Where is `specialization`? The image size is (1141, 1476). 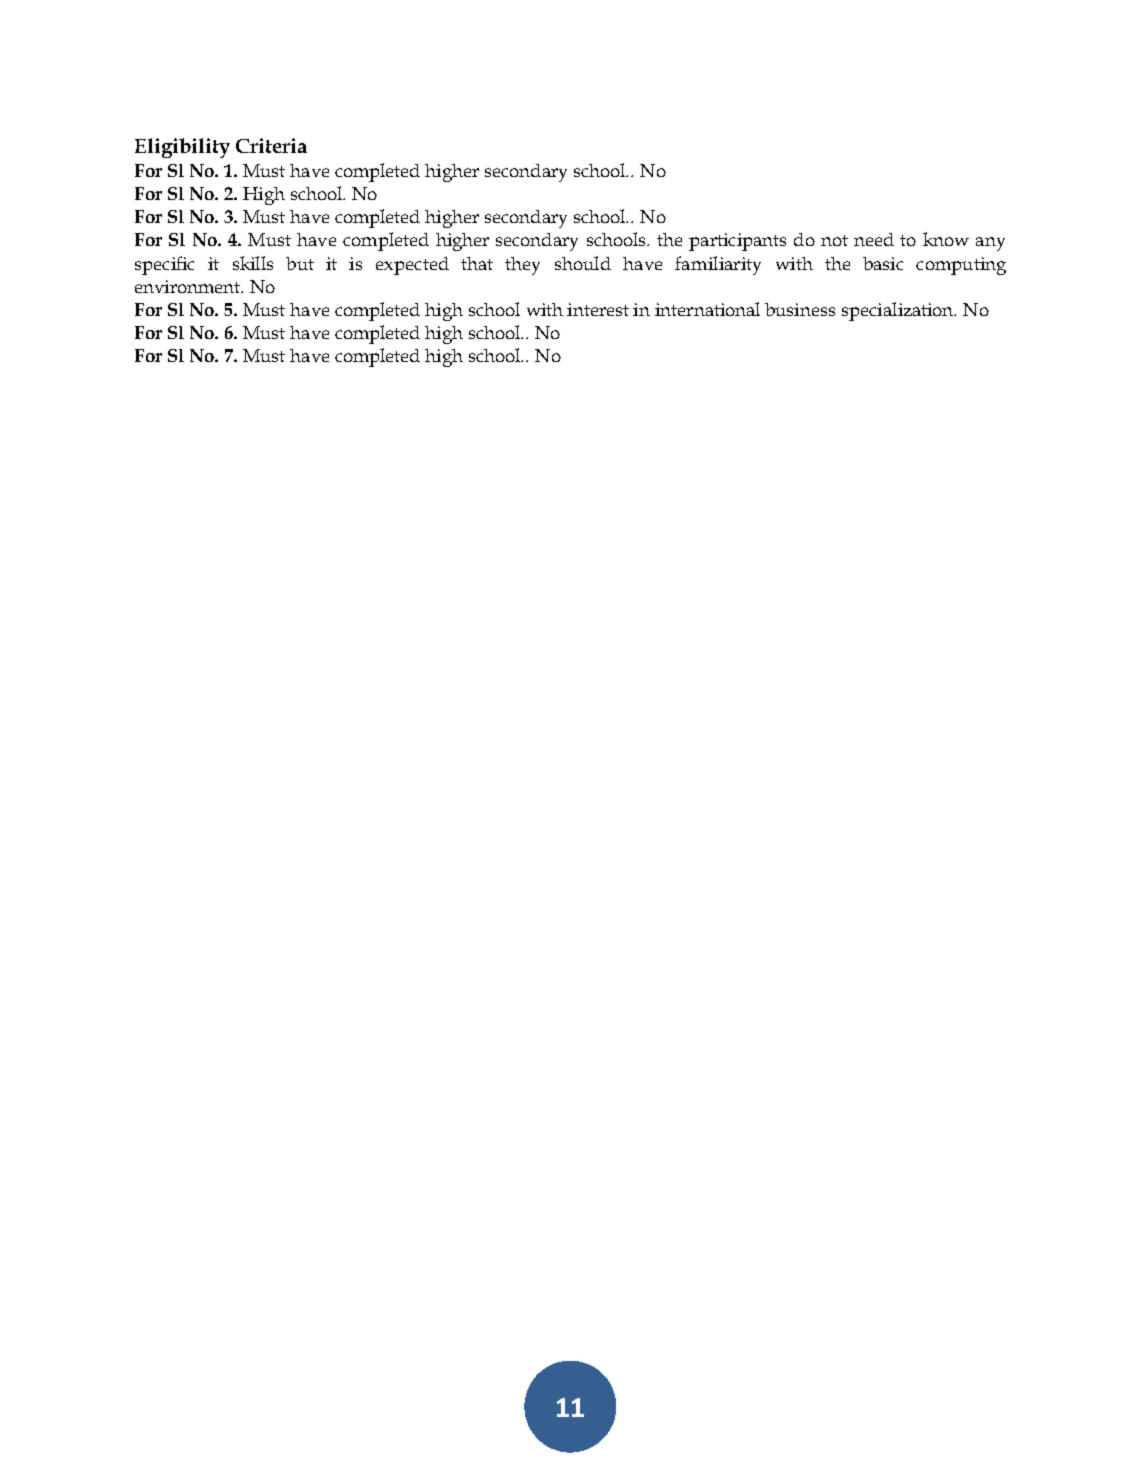 specialization is located at coordinates (899, 311).
